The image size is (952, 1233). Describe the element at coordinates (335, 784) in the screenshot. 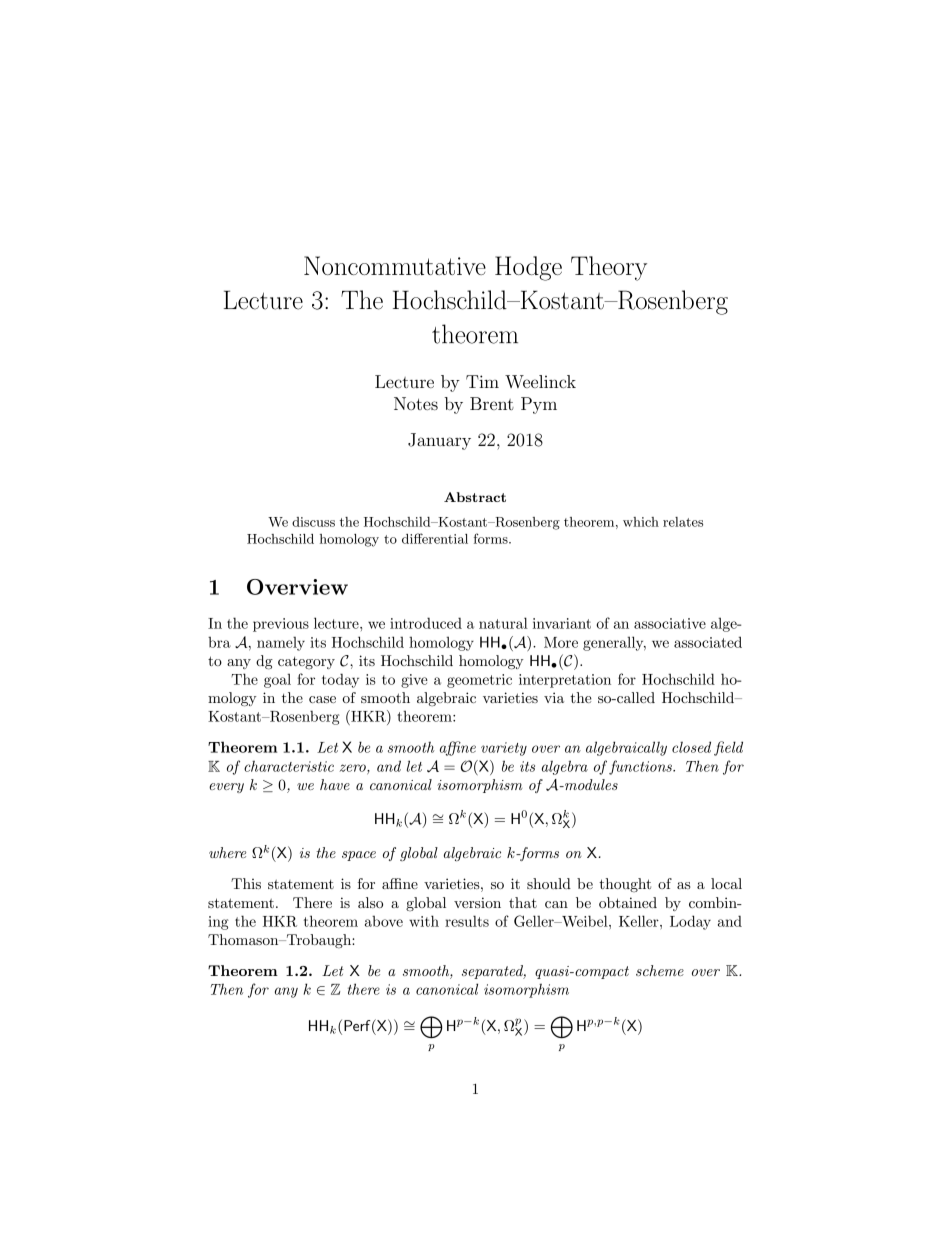

I see `have` at that location.
